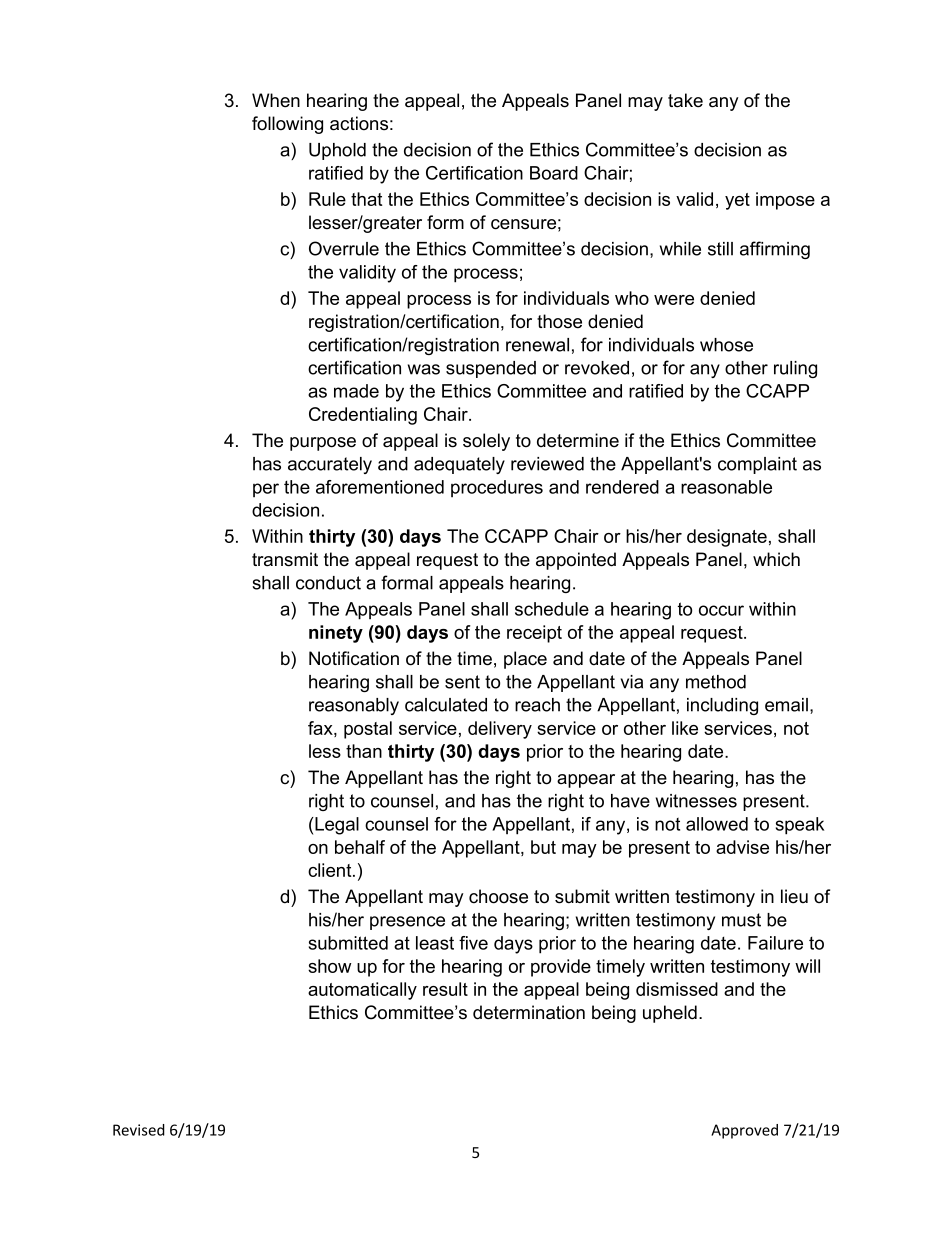 The image size is (952, 1233). I want to click on suspended, so click(491, 369).
